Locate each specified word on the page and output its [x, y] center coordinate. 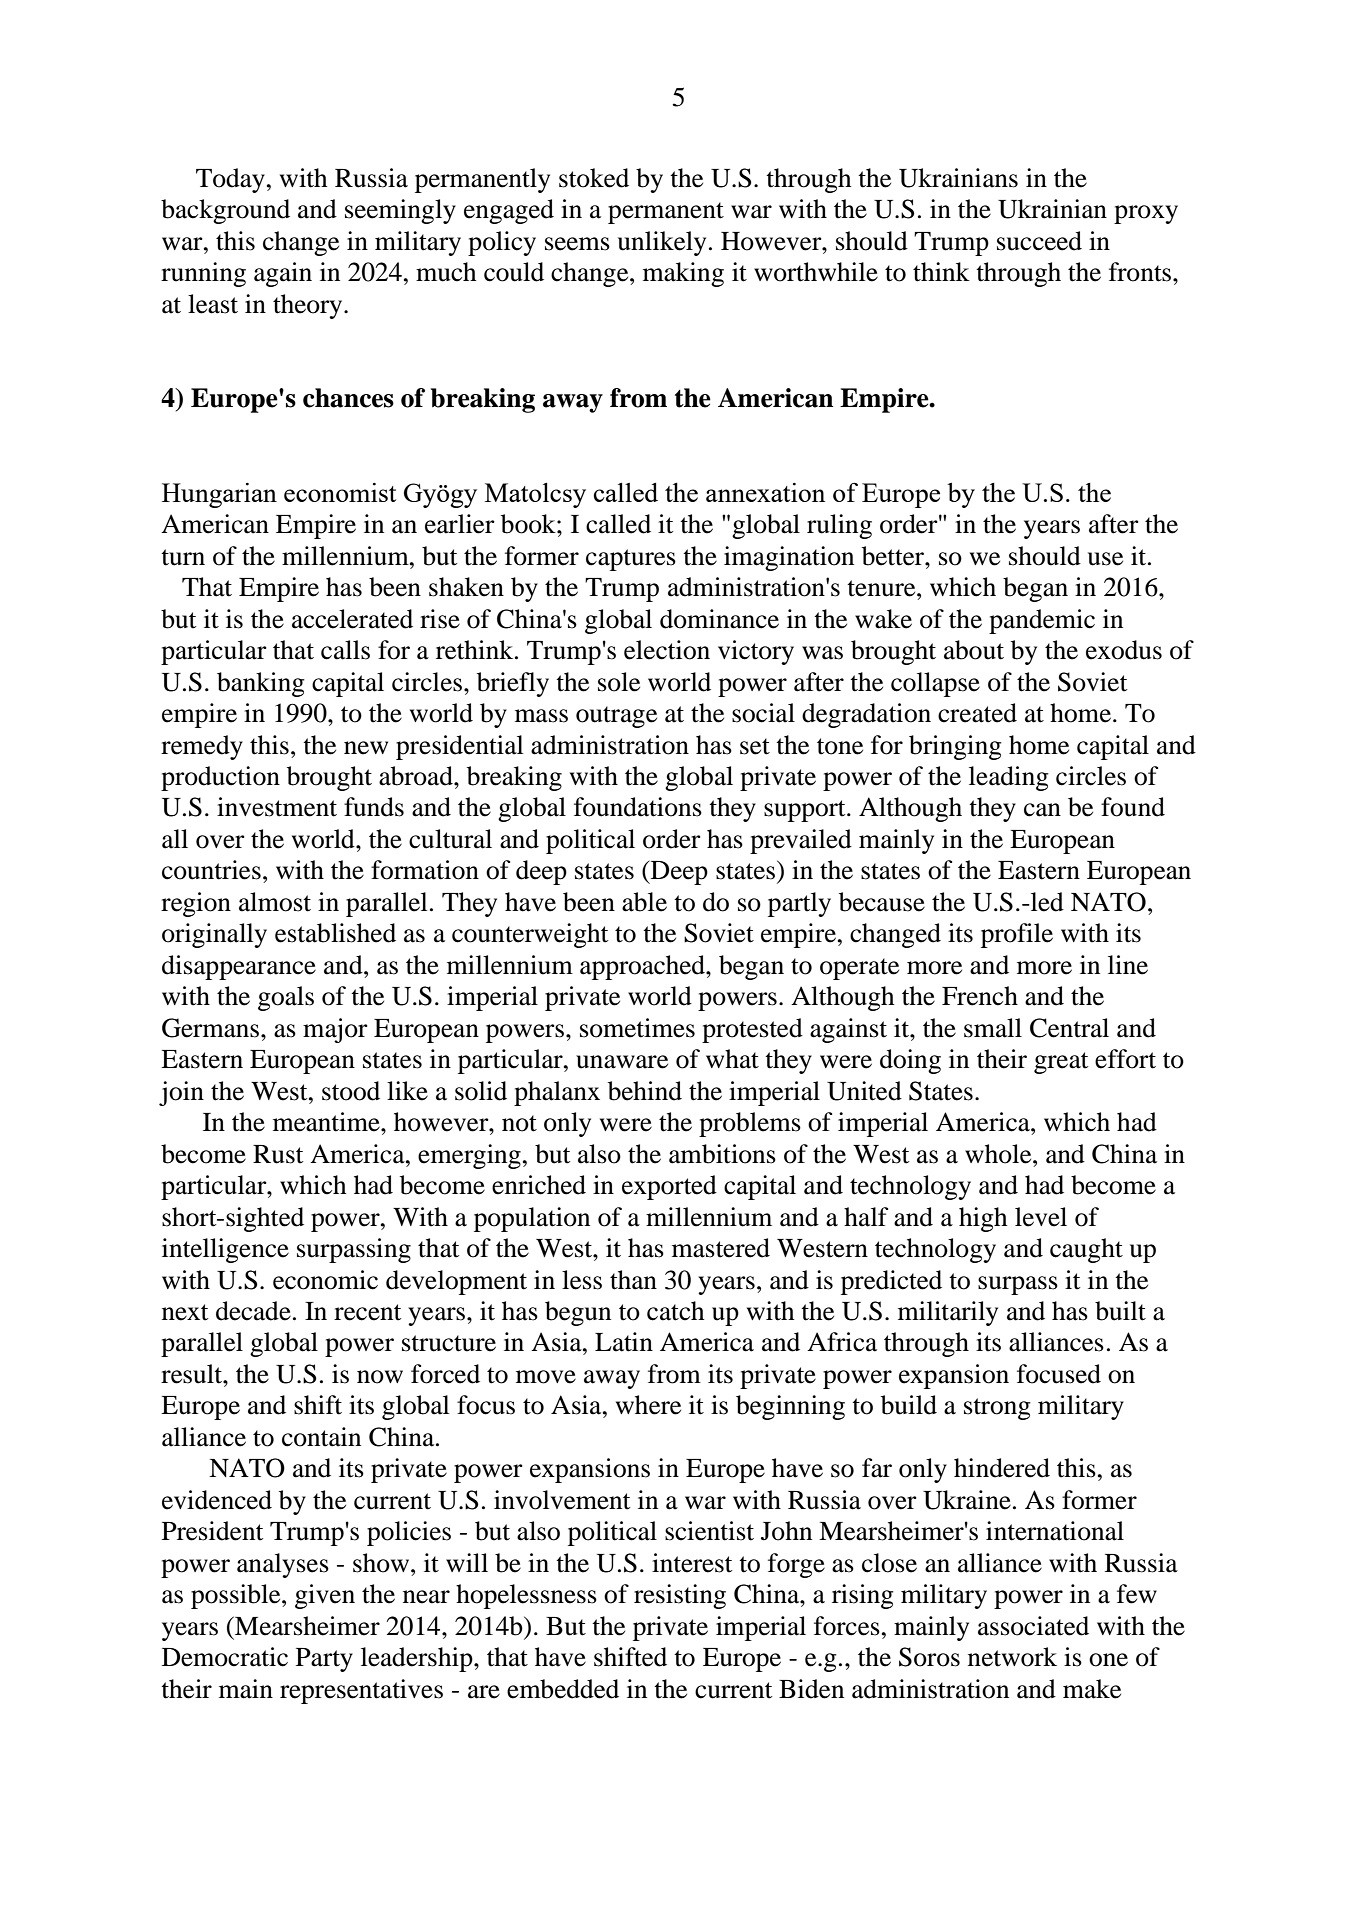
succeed [1039, 241]
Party [324, 1660]
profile [1017, 935]
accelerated [352, 619]
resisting [680, 1596]
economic [325, 1280]
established [335, 933]
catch [675, 1311]
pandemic [1042, 621]
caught [1086, 1250]
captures [631, 560]
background [225, 211]
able [644, 902]
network [1012, 1657]
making [683, 274]
